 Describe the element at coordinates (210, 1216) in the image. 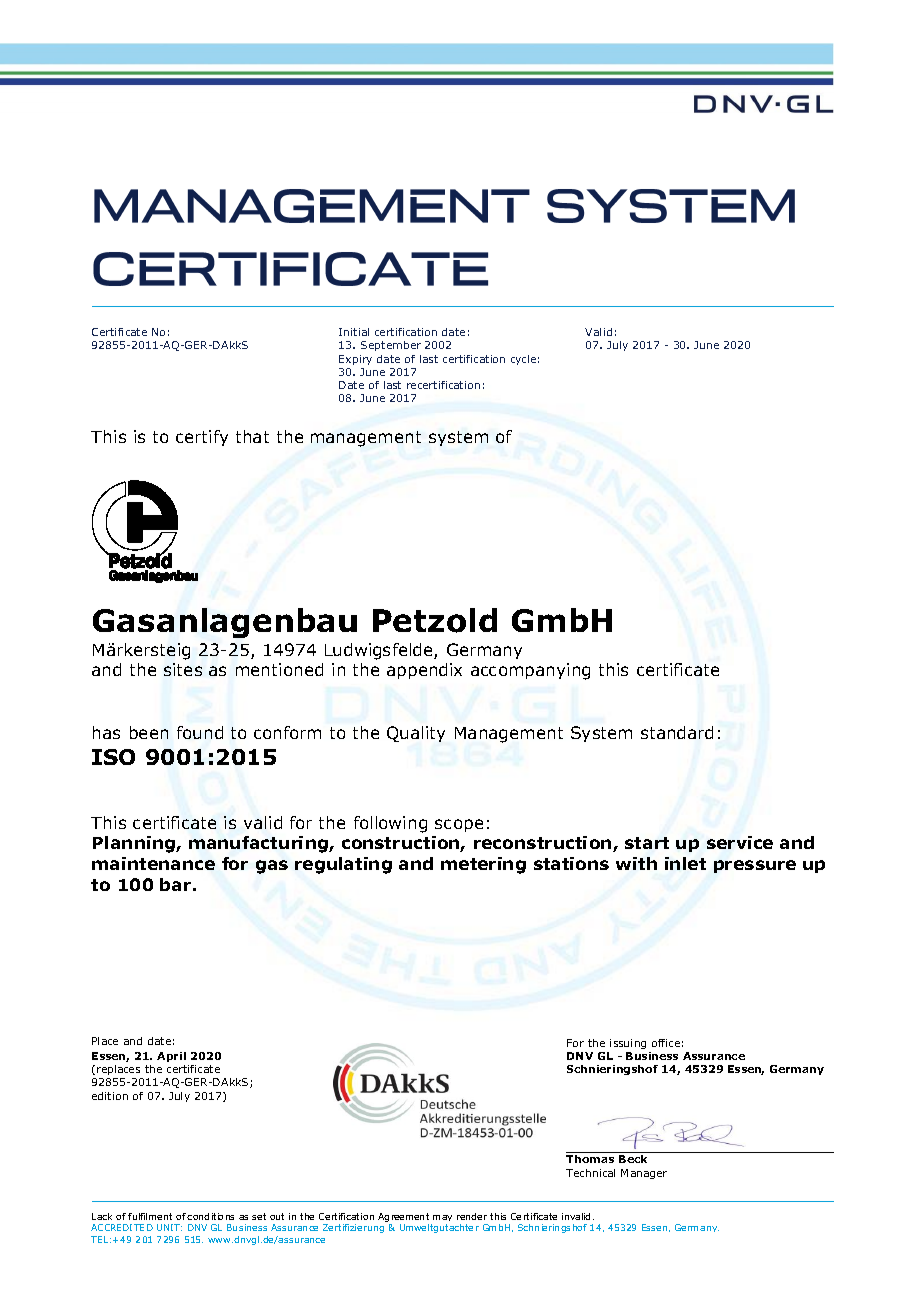

I see `conditions` at that location.
